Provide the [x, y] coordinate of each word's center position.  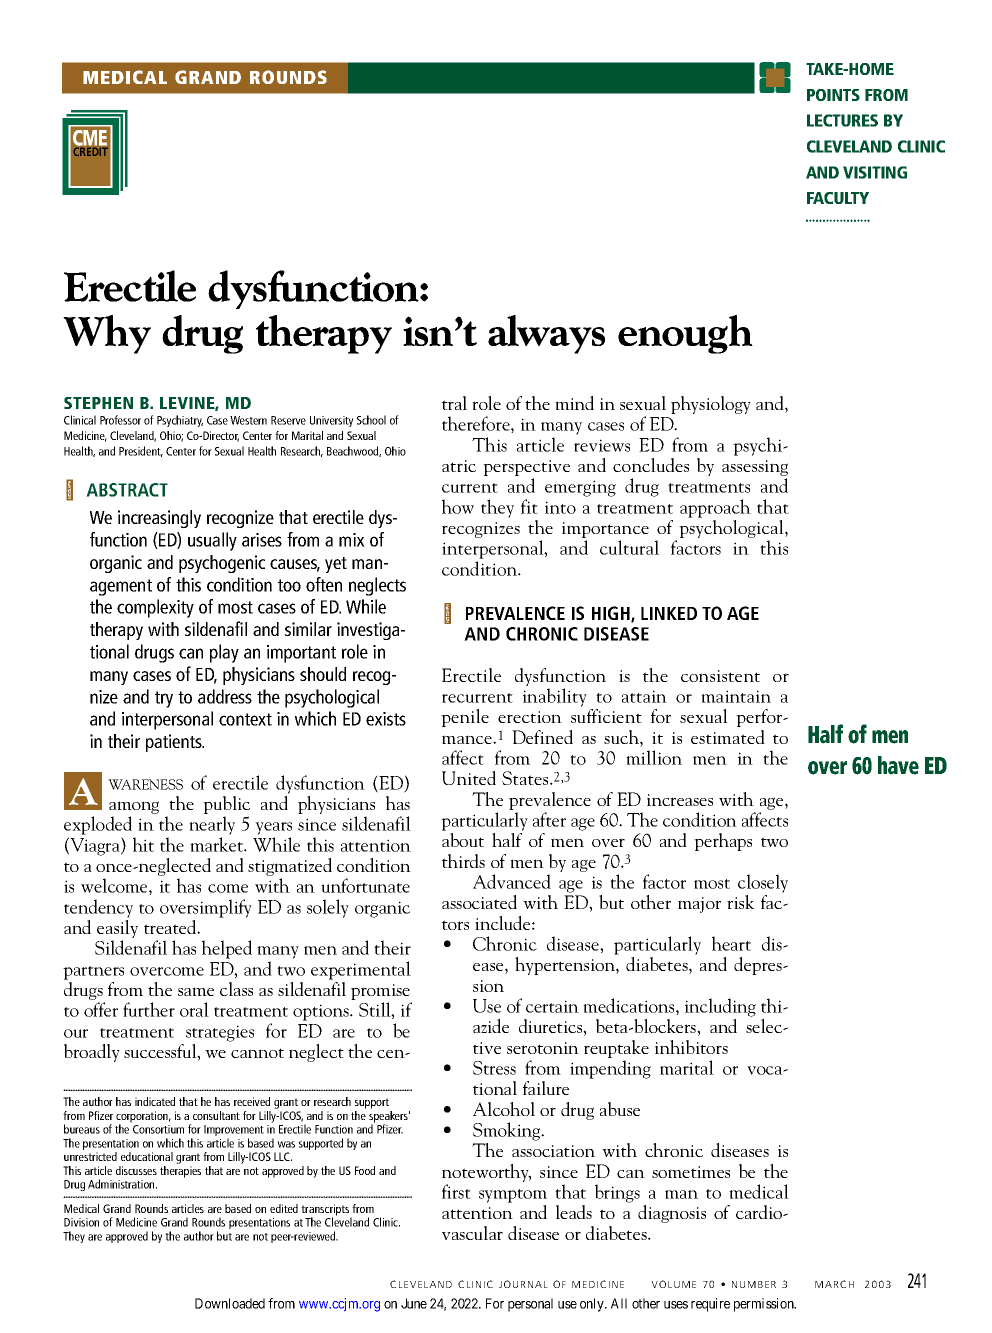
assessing [755, 469]
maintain [736, 696]
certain [552, 1006]
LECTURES [842, 120]
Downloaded [230, 1303]
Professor [120, 420]
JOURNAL [523, 1284]
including [720, 1007]
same [196, 991]
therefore [477, 424]
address [225, 696]
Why [107, 334]
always [546, 334]
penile [465, 718]
